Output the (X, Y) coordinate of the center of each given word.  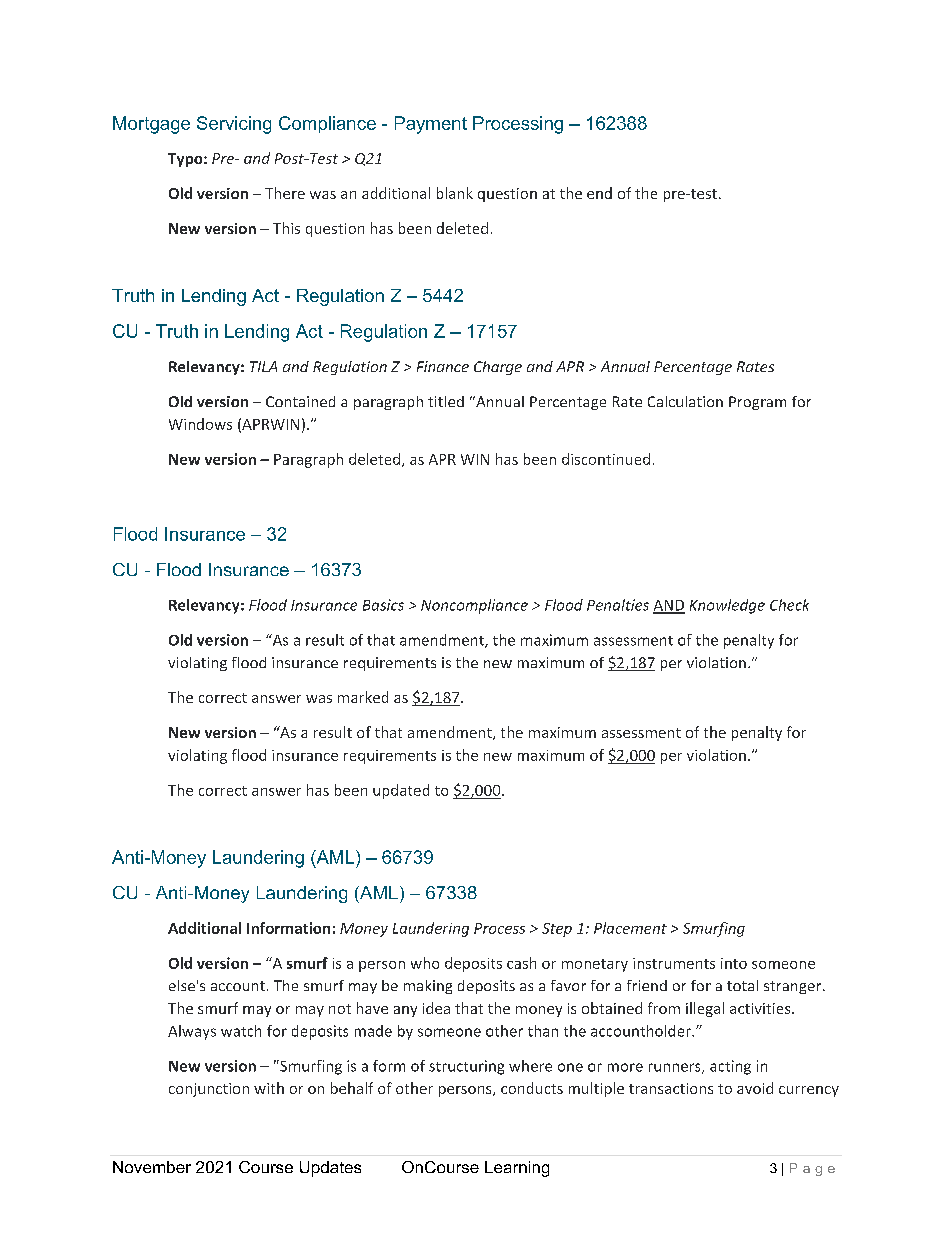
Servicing (234, 125)
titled (446, 401)
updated (401, 791)
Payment (431, 125)
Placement (630, 928)
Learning (517, 1169)
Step (557, 930)
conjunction (209, 1090)
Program (757, 403)
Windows (200, 424)
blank (455, 193)
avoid (755, 1088)
